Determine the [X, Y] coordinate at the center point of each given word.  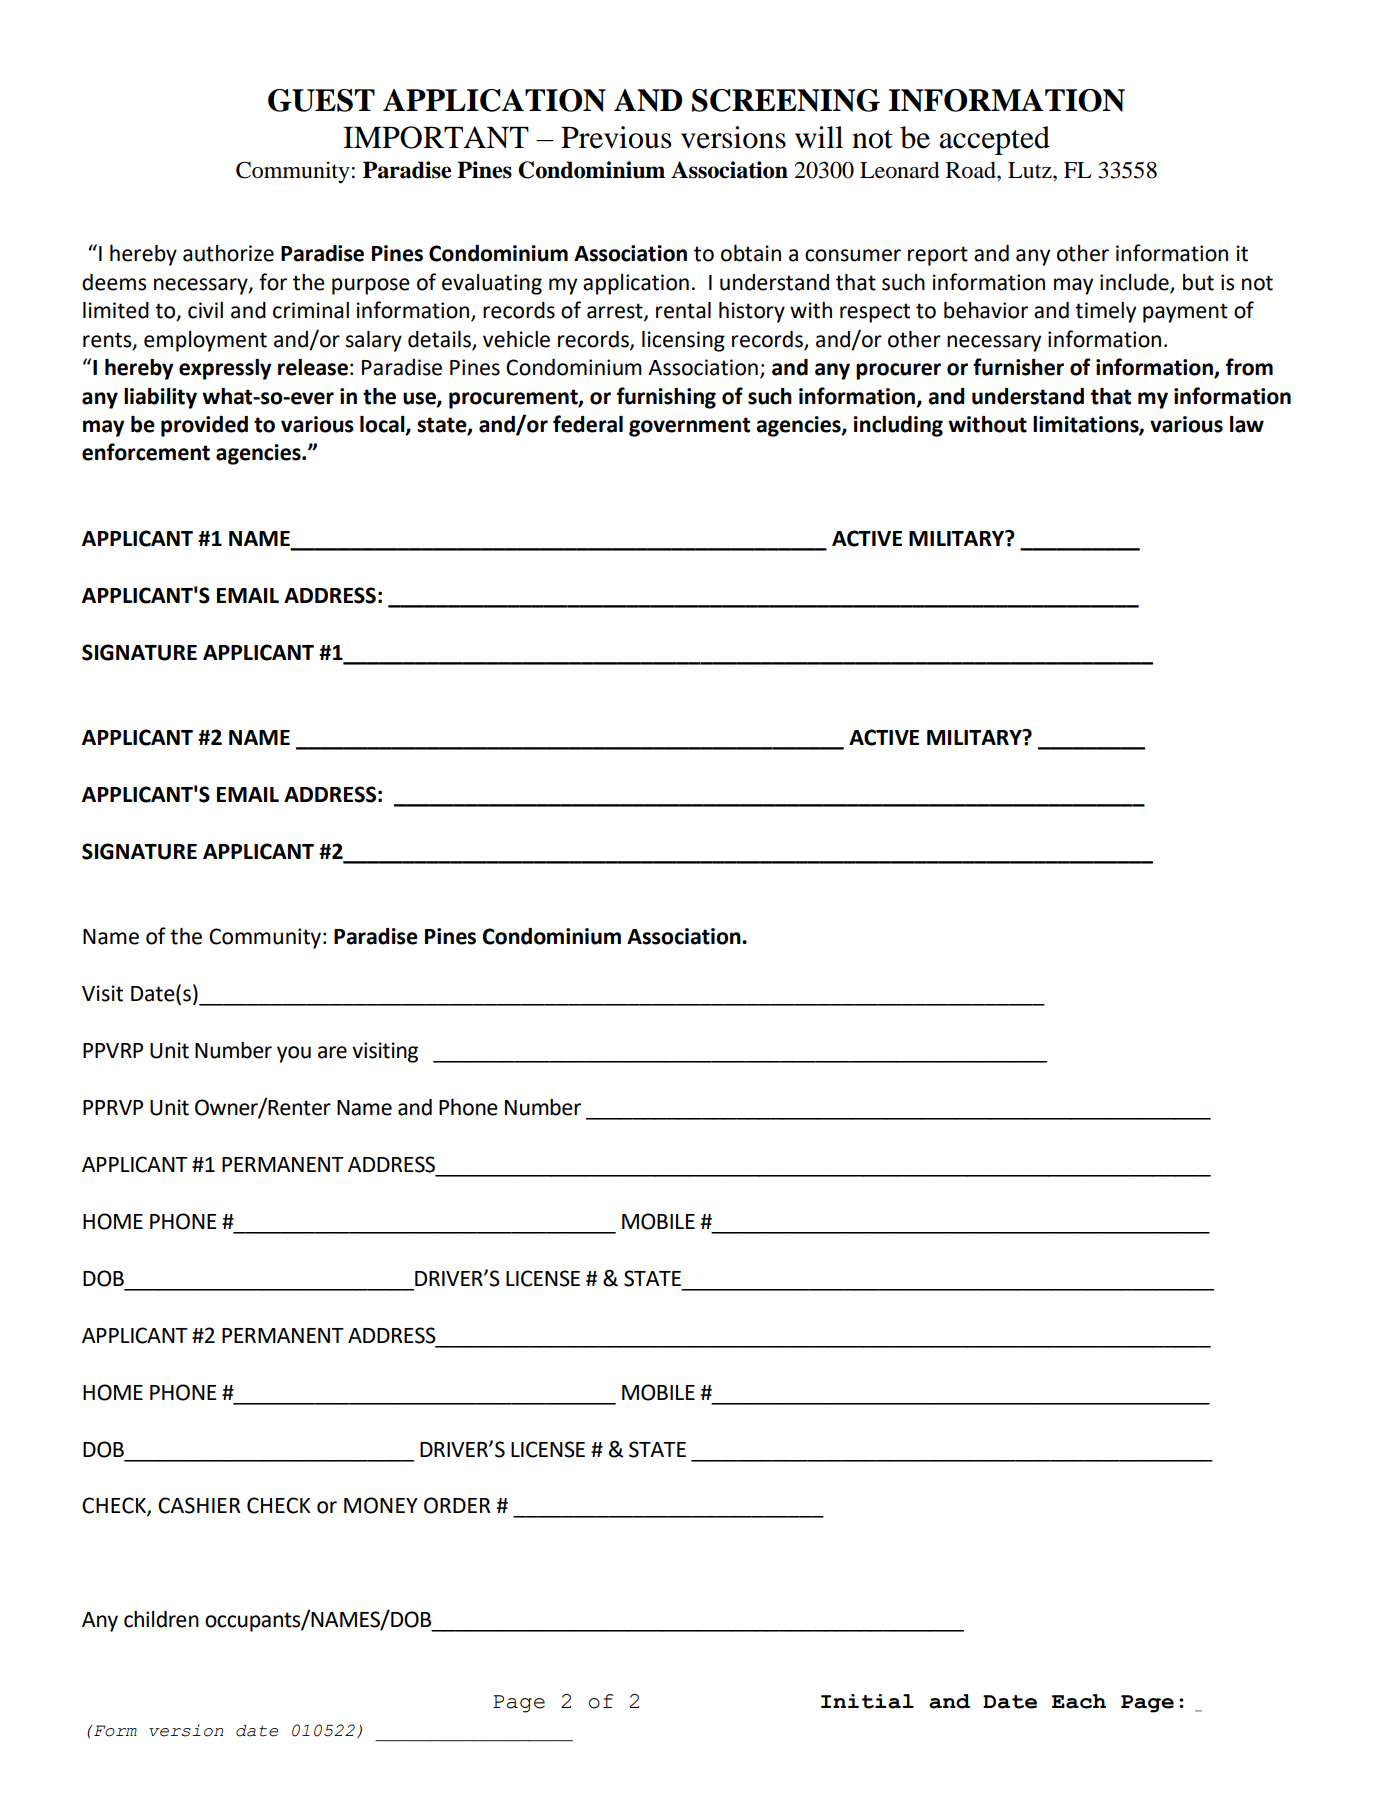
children [161, 1619]
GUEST [321, 100]
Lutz [1031, 170]
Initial [867, 1701]
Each [1079, 1701]
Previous [616, 137]
